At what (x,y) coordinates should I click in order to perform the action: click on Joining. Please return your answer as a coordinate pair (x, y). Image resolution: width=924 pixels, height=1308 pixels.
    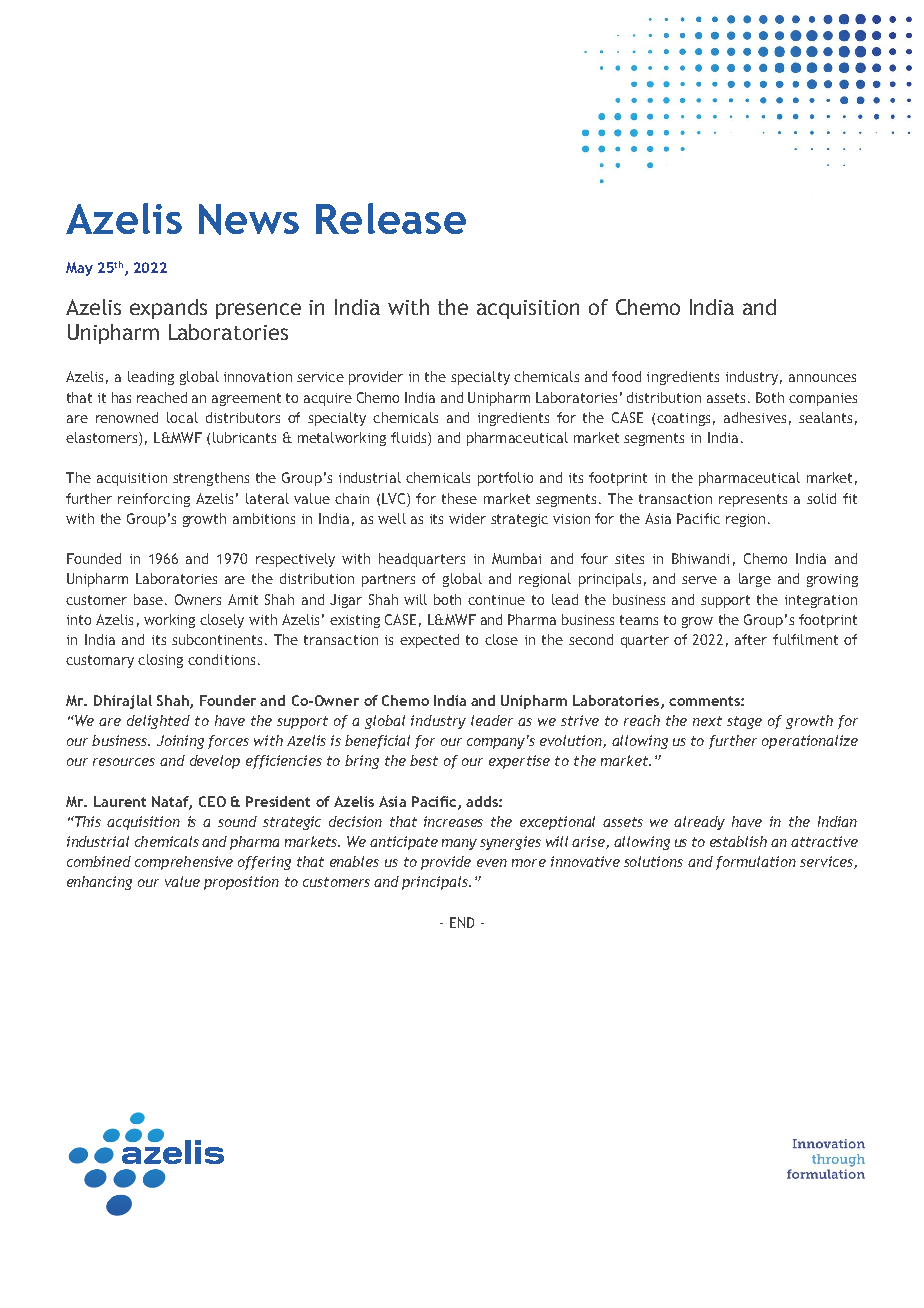
    Looking at the image, I should click on (180, 742).
